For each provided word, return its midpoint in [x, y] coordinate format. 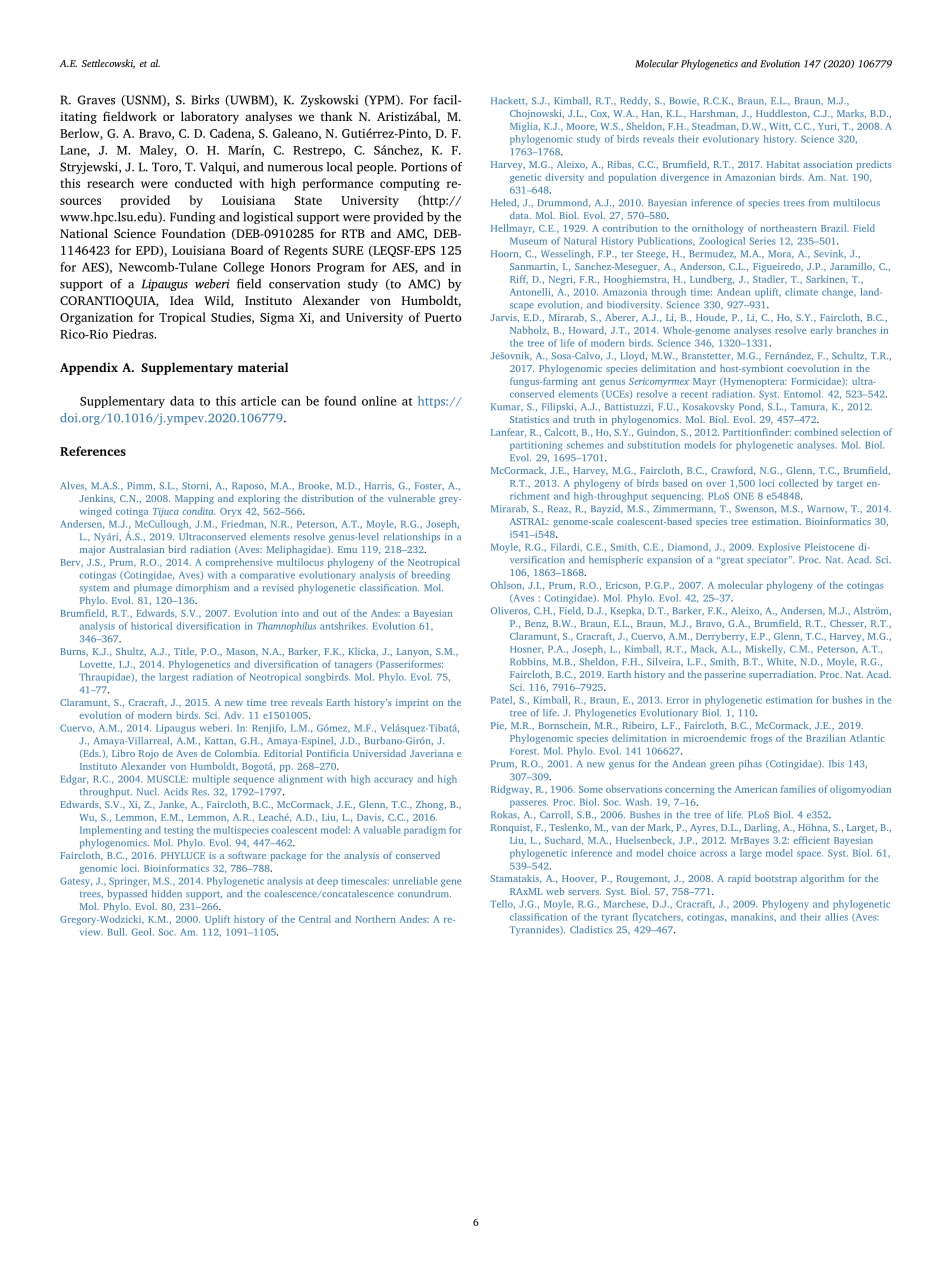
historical [151, 626]
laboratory [210, 117]
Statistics [529, 419]
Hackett [509, 101]
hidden [167, 893]
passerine [725, 675]
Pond [751, 407]
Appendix [89, 368]
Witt [780, 127]
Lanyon [414, 652]
